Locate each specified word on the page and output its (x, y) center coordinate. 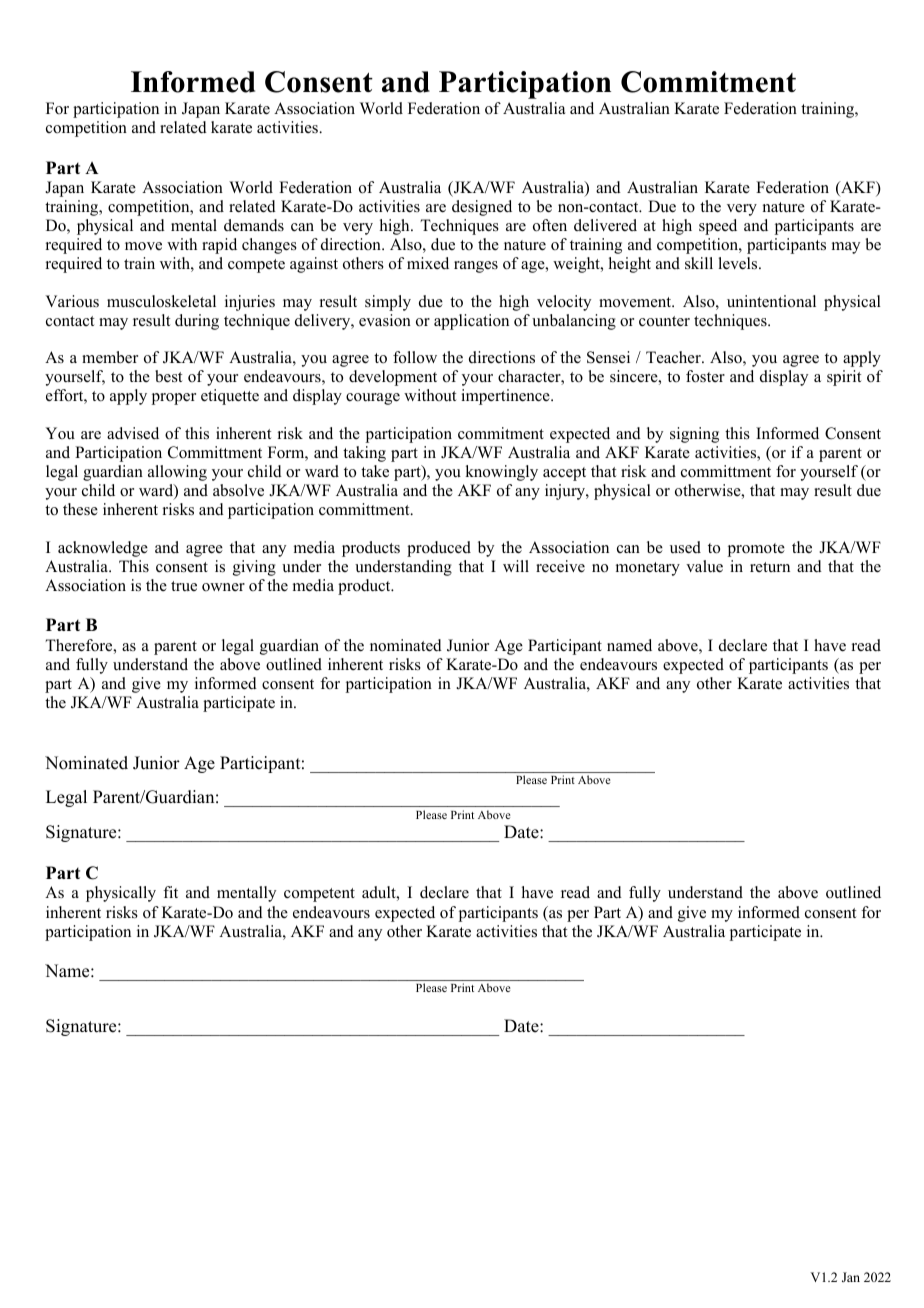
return (770, 567)
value (704, 566)
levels (739, 263)
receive (560, 566)
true (184, 586)
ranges (476, 267)
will (516, 566)
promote (756, 550)
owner (223, 587)
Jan (851, 1277)
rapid (219, 246)
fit (170, 892)
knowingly (501, 473)
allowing (177, 473)
